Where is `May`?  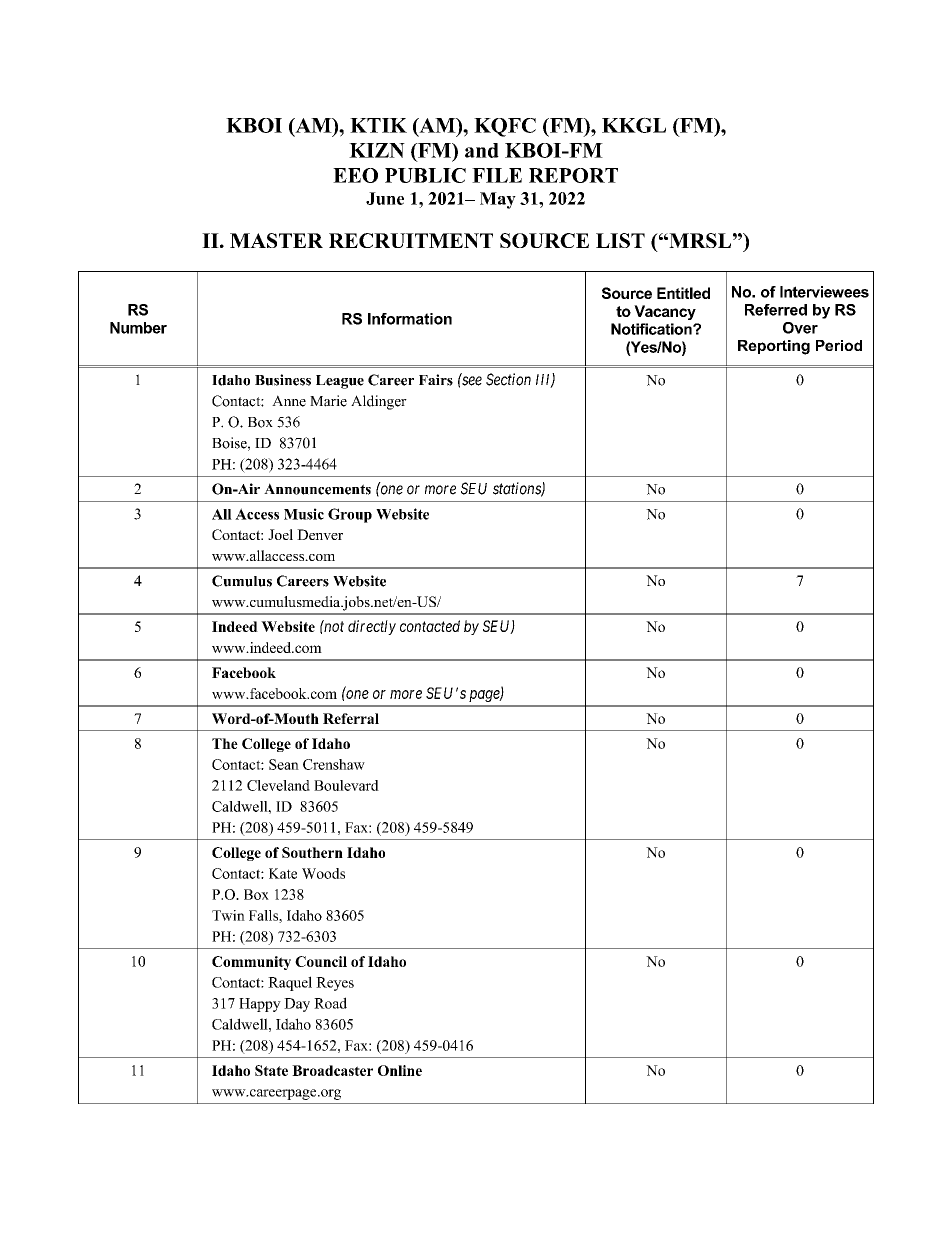 May is located at coordinates (498, 200).
